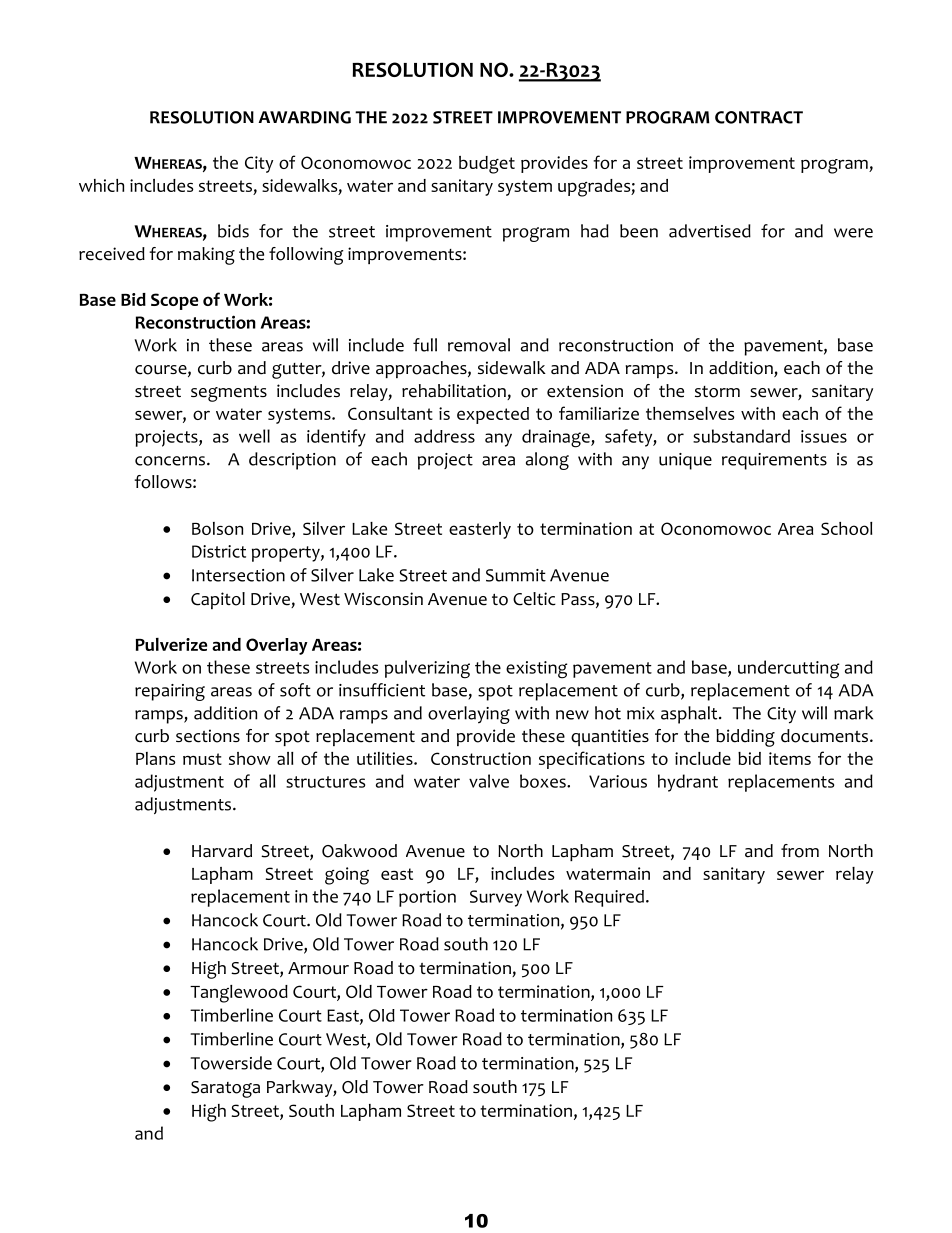 Image resolution: width=952 pixels, height=1233 pixels. Describe the element at coordinates (759, 117) in the image. I see `CONTRACT` at that location.
